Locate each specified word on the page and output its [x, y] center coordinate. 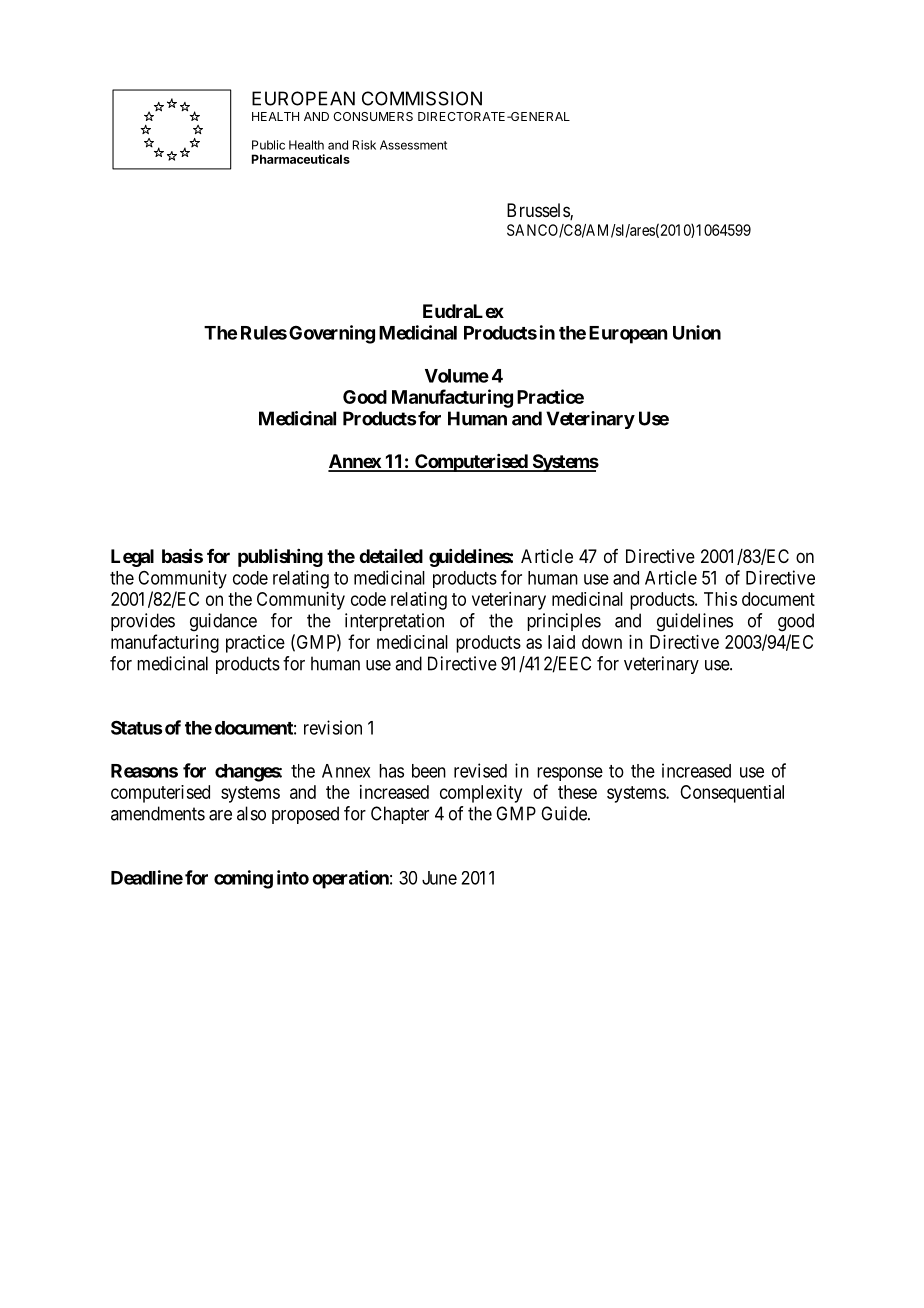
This [720, 599]
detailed [391, 556]
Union [697, 332]
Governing [332, 334]
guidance [223, 622]
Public [268, 145]
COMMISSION [422, 98]
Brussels [539, 211]
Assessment [413, 145]
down [602, 642]
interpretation [394, 622]
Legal [132, 558]
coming [243, 879]
